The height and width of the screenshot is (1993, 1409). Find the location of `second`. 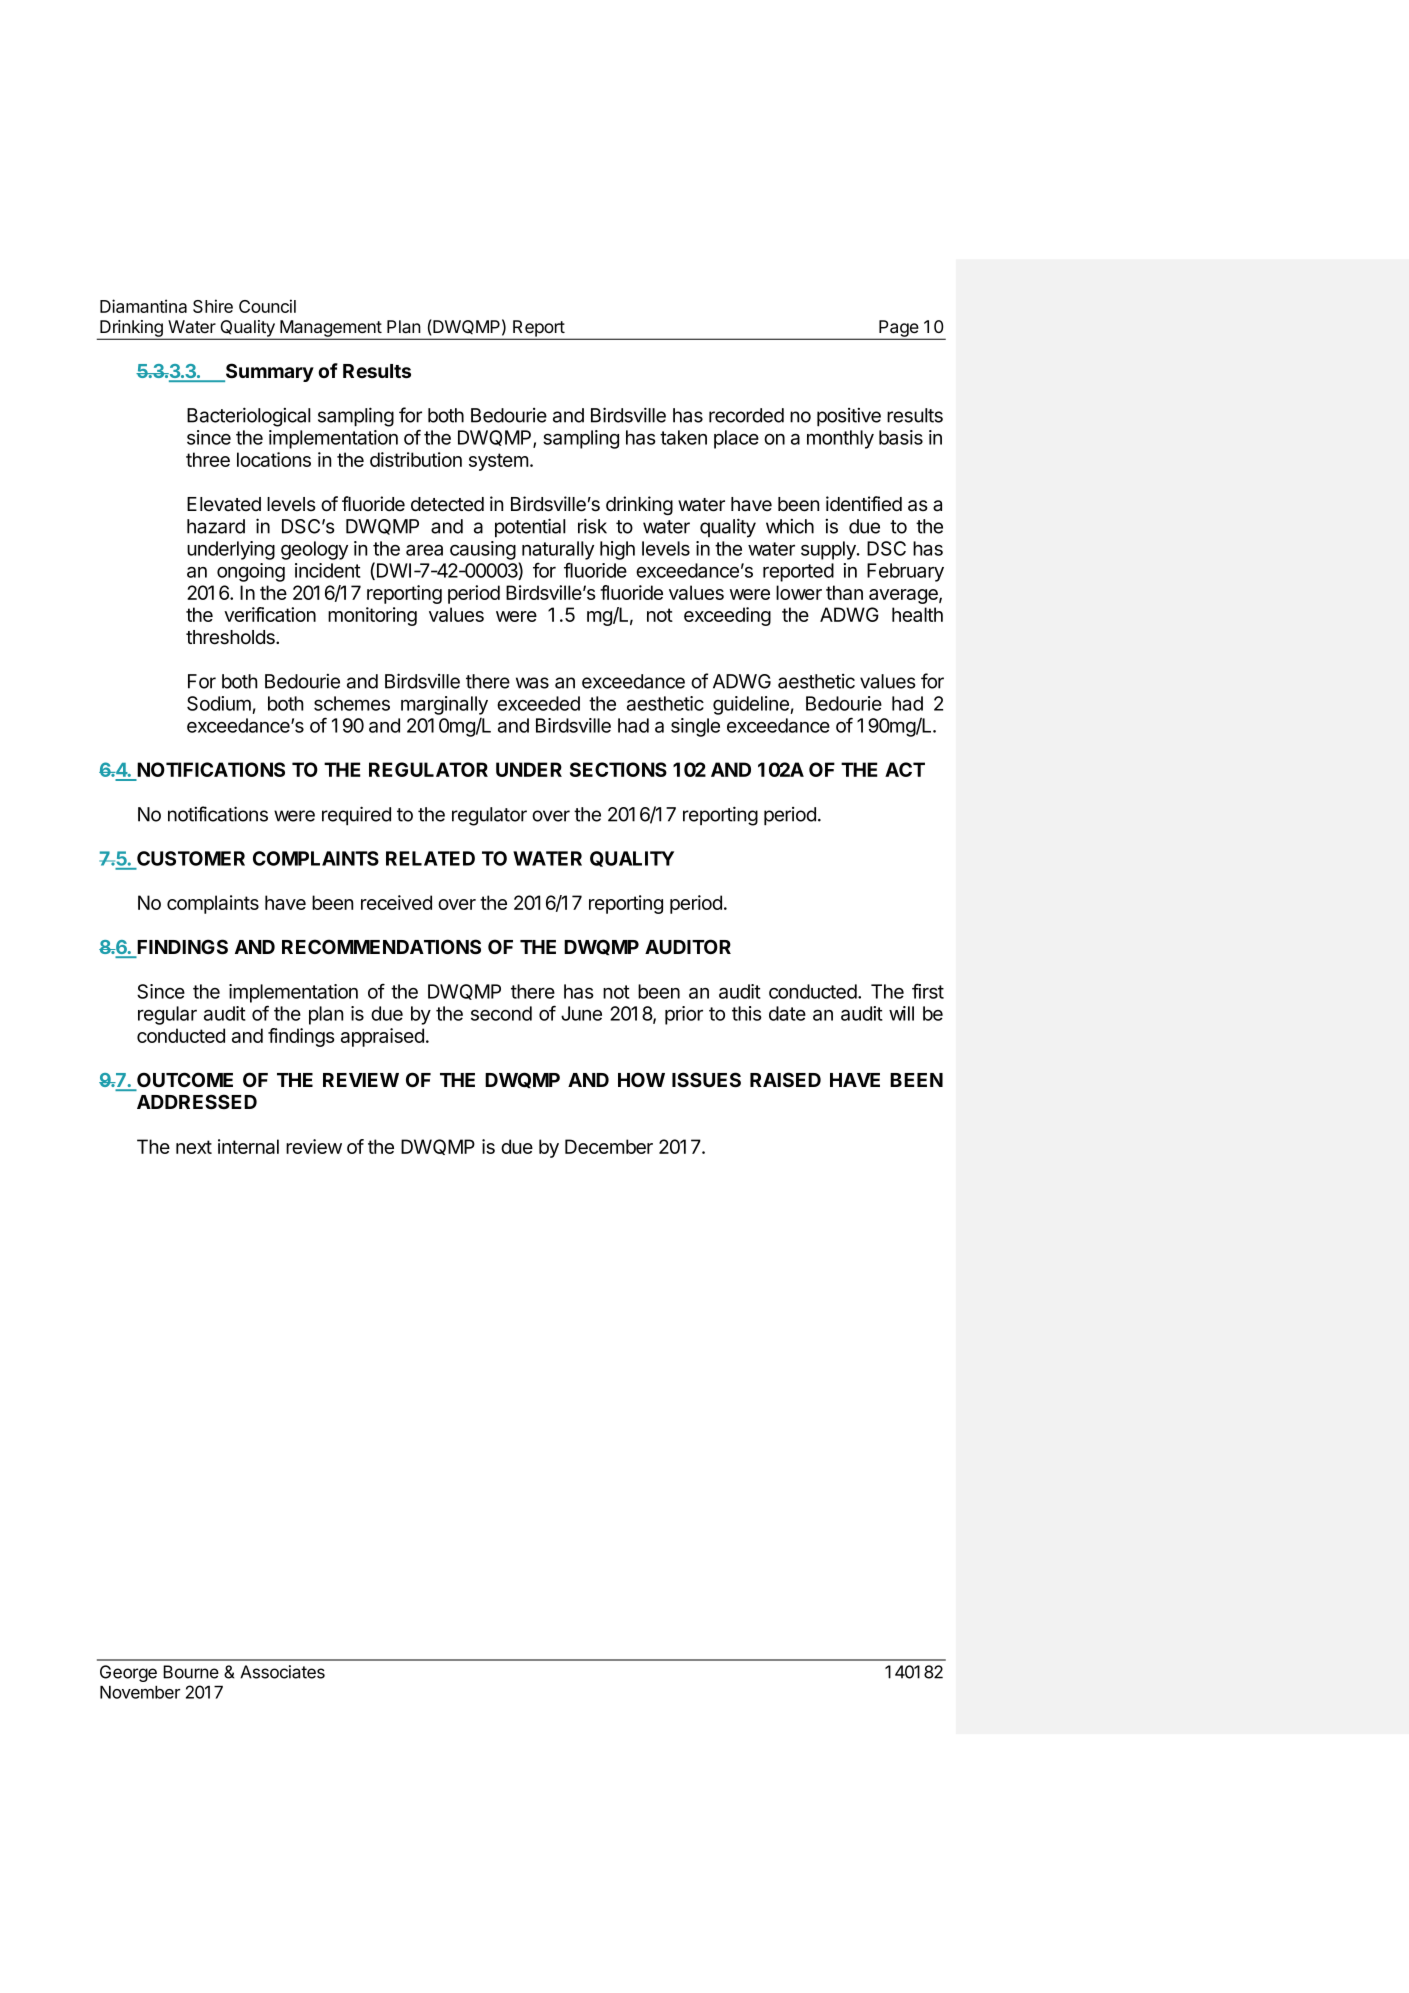

second is located at coordinates (501, 1013).
